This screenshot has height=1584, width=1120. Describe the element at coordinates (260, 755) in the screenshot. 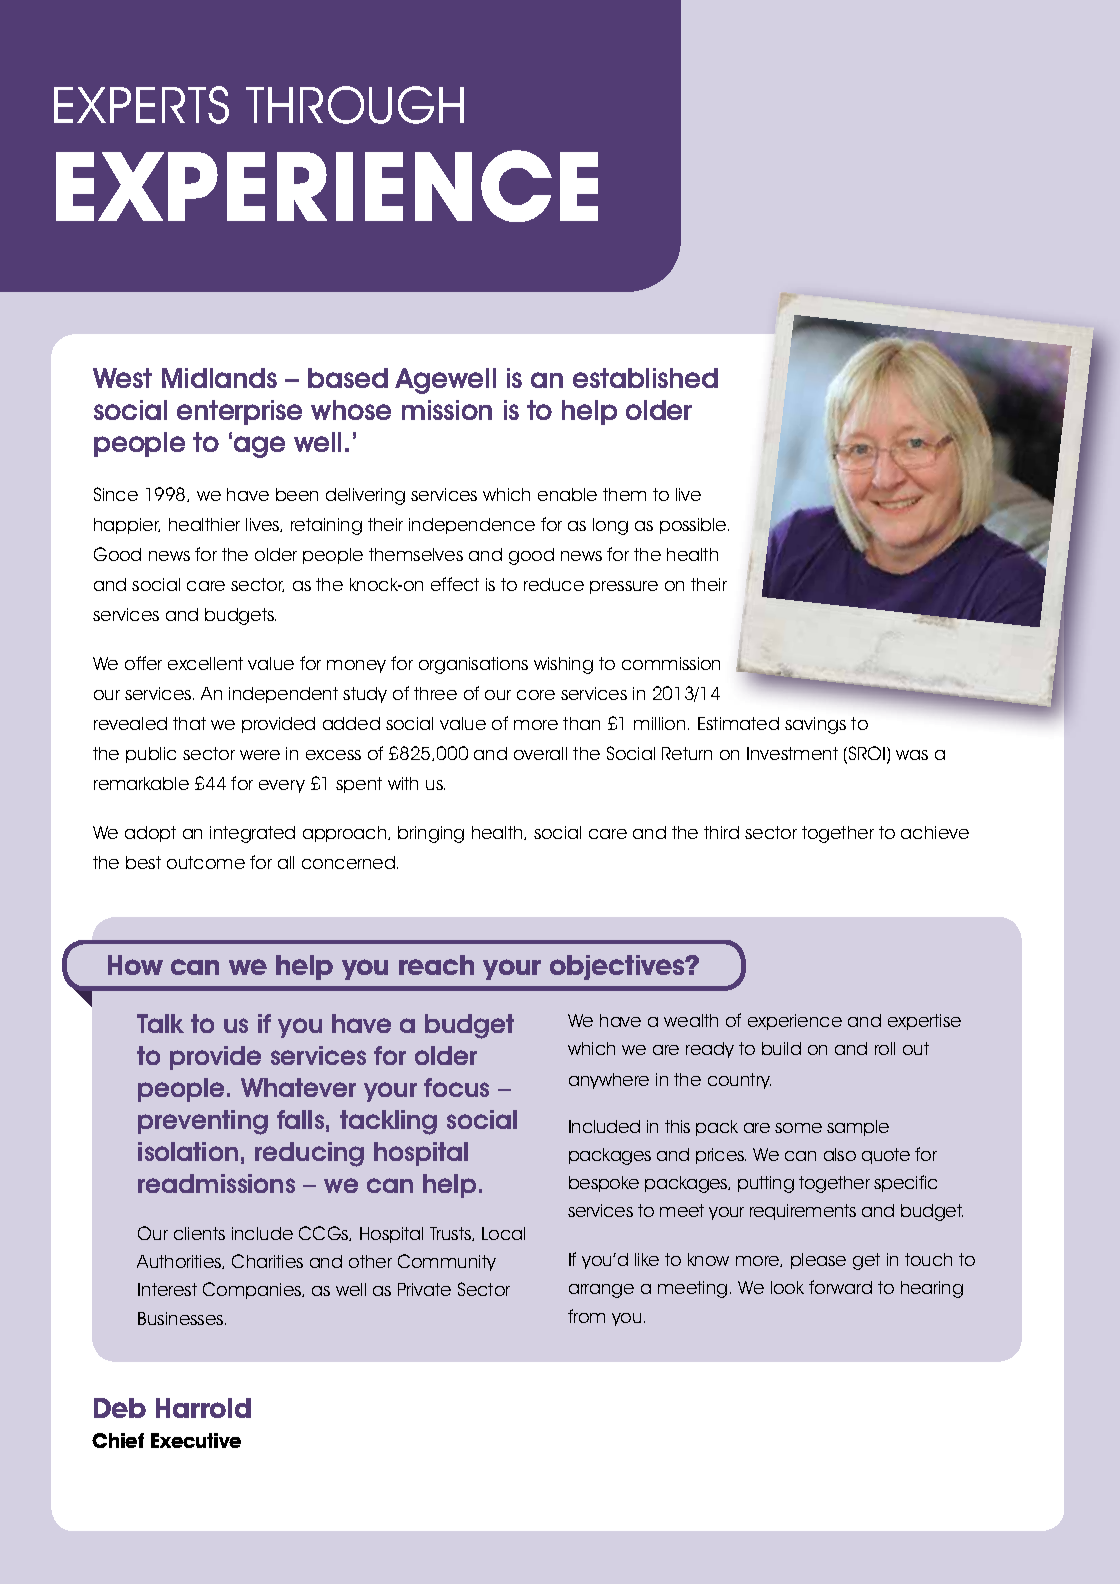

I see `were` at that location.
